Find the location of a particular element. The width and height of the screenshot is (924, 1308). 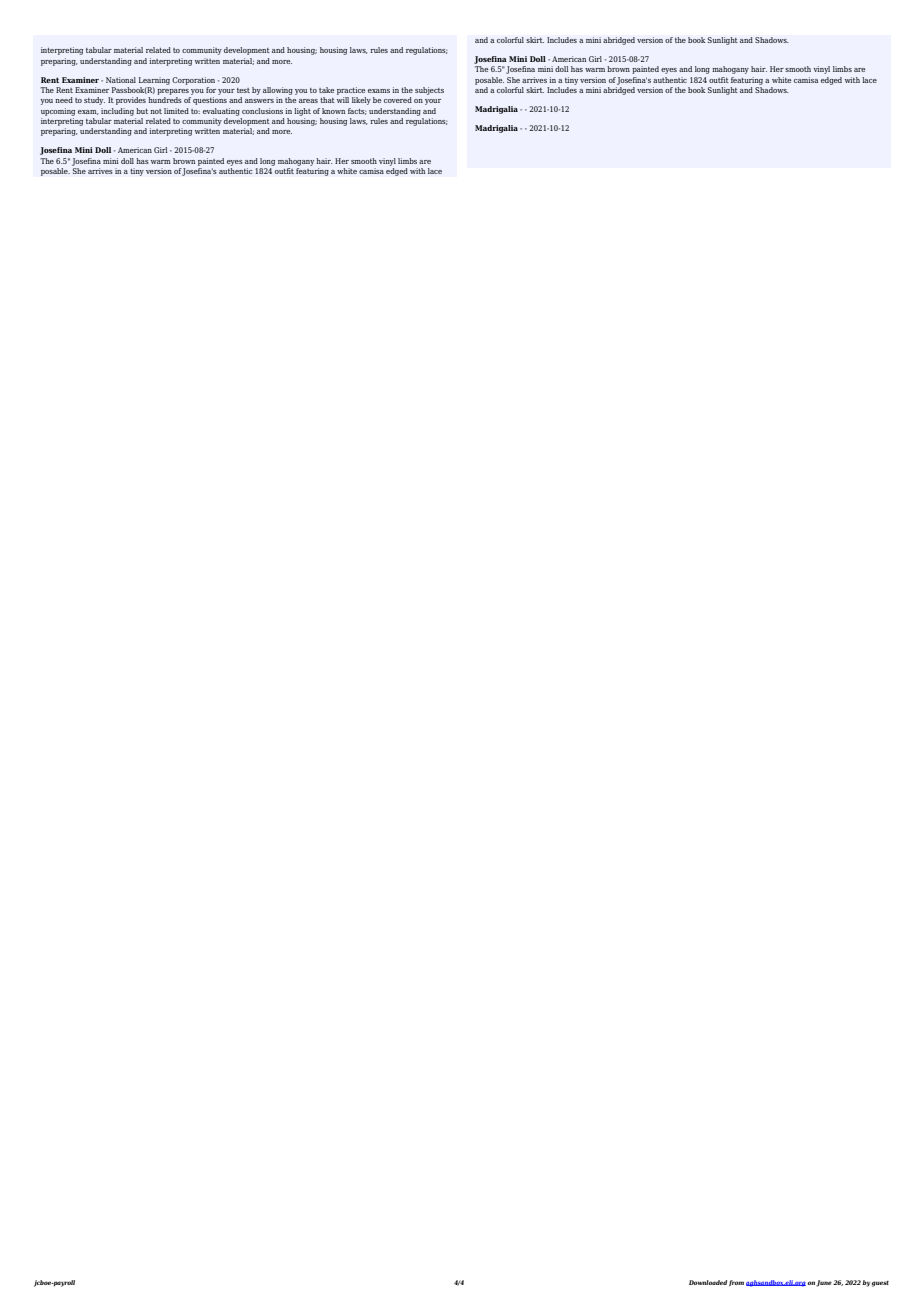

covered is located at coordinates (398, 100).
